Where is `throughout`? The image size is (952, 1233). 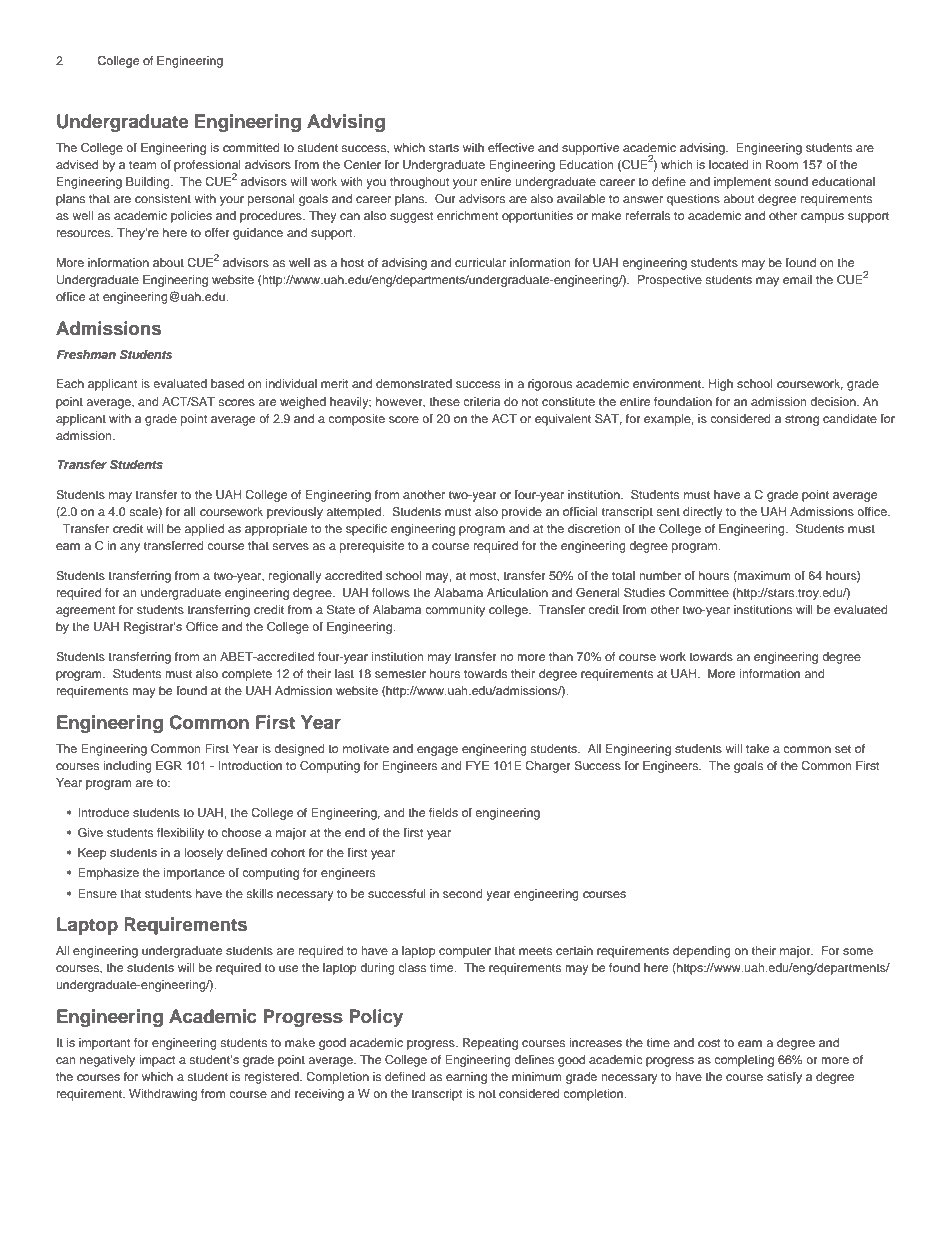
throughout is located at coordinates (420, 183).
